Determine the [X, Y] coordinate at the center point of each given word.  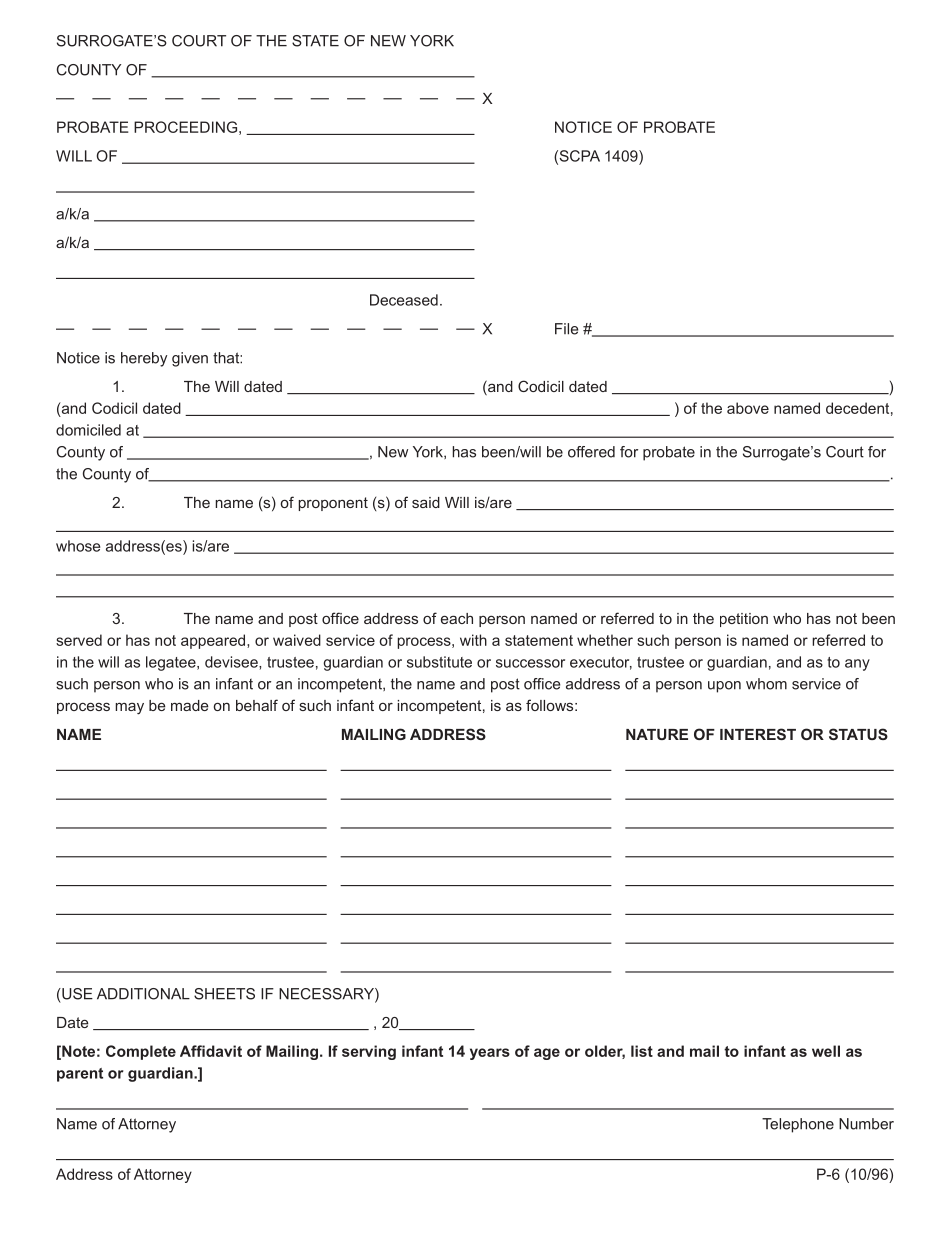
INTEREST [758, 734]
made [190, 705]
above [748, 408]
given [190, 359]
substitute [439, 662]
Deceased [404, 300]
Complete [141, 1052]
